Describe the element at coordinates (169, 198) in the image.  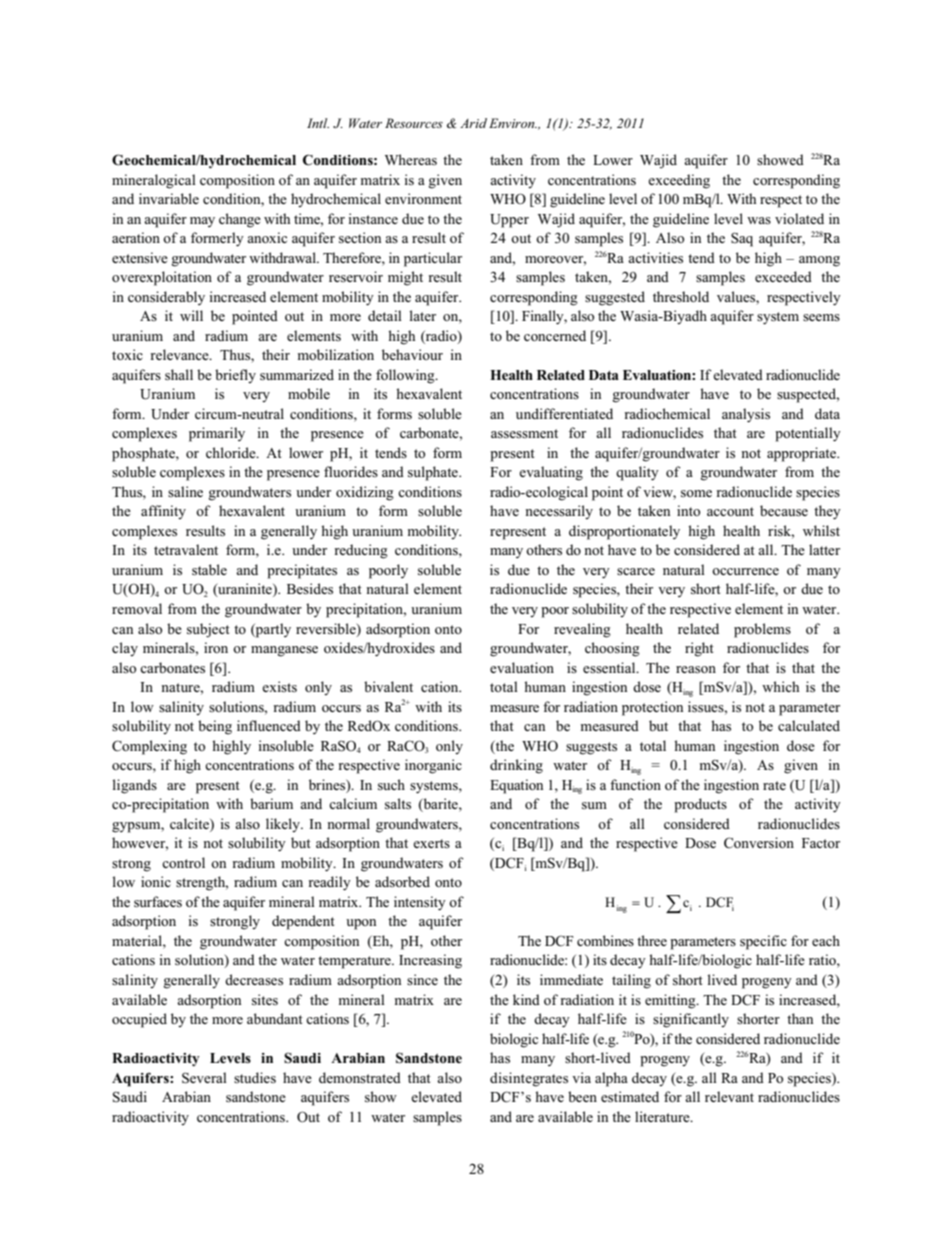
I see `invariable` at that location.
